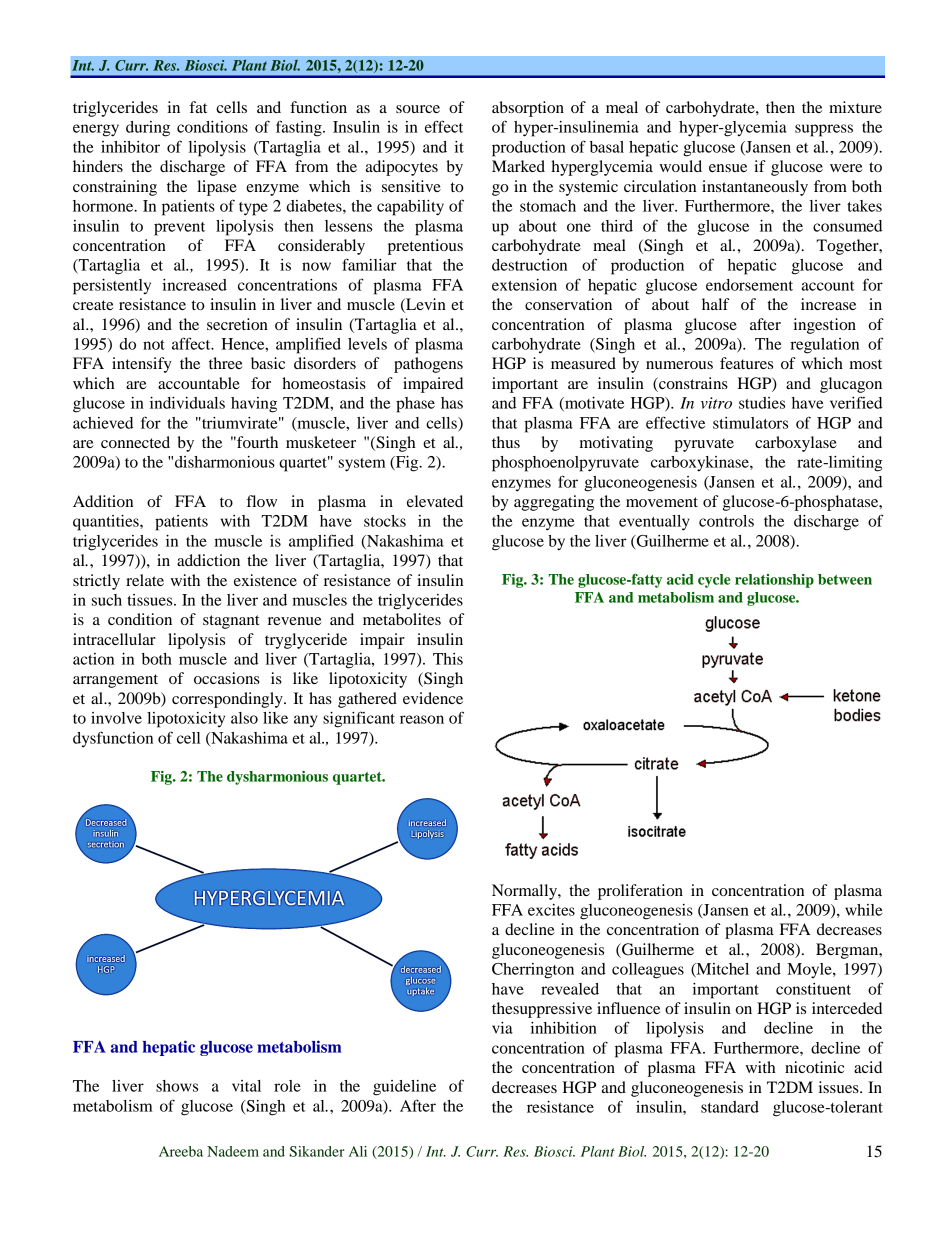 This screenshot has height=1233, width=952. Describe the element at coordinates (148, 129) in the screenshot. I see `during` at that location.
